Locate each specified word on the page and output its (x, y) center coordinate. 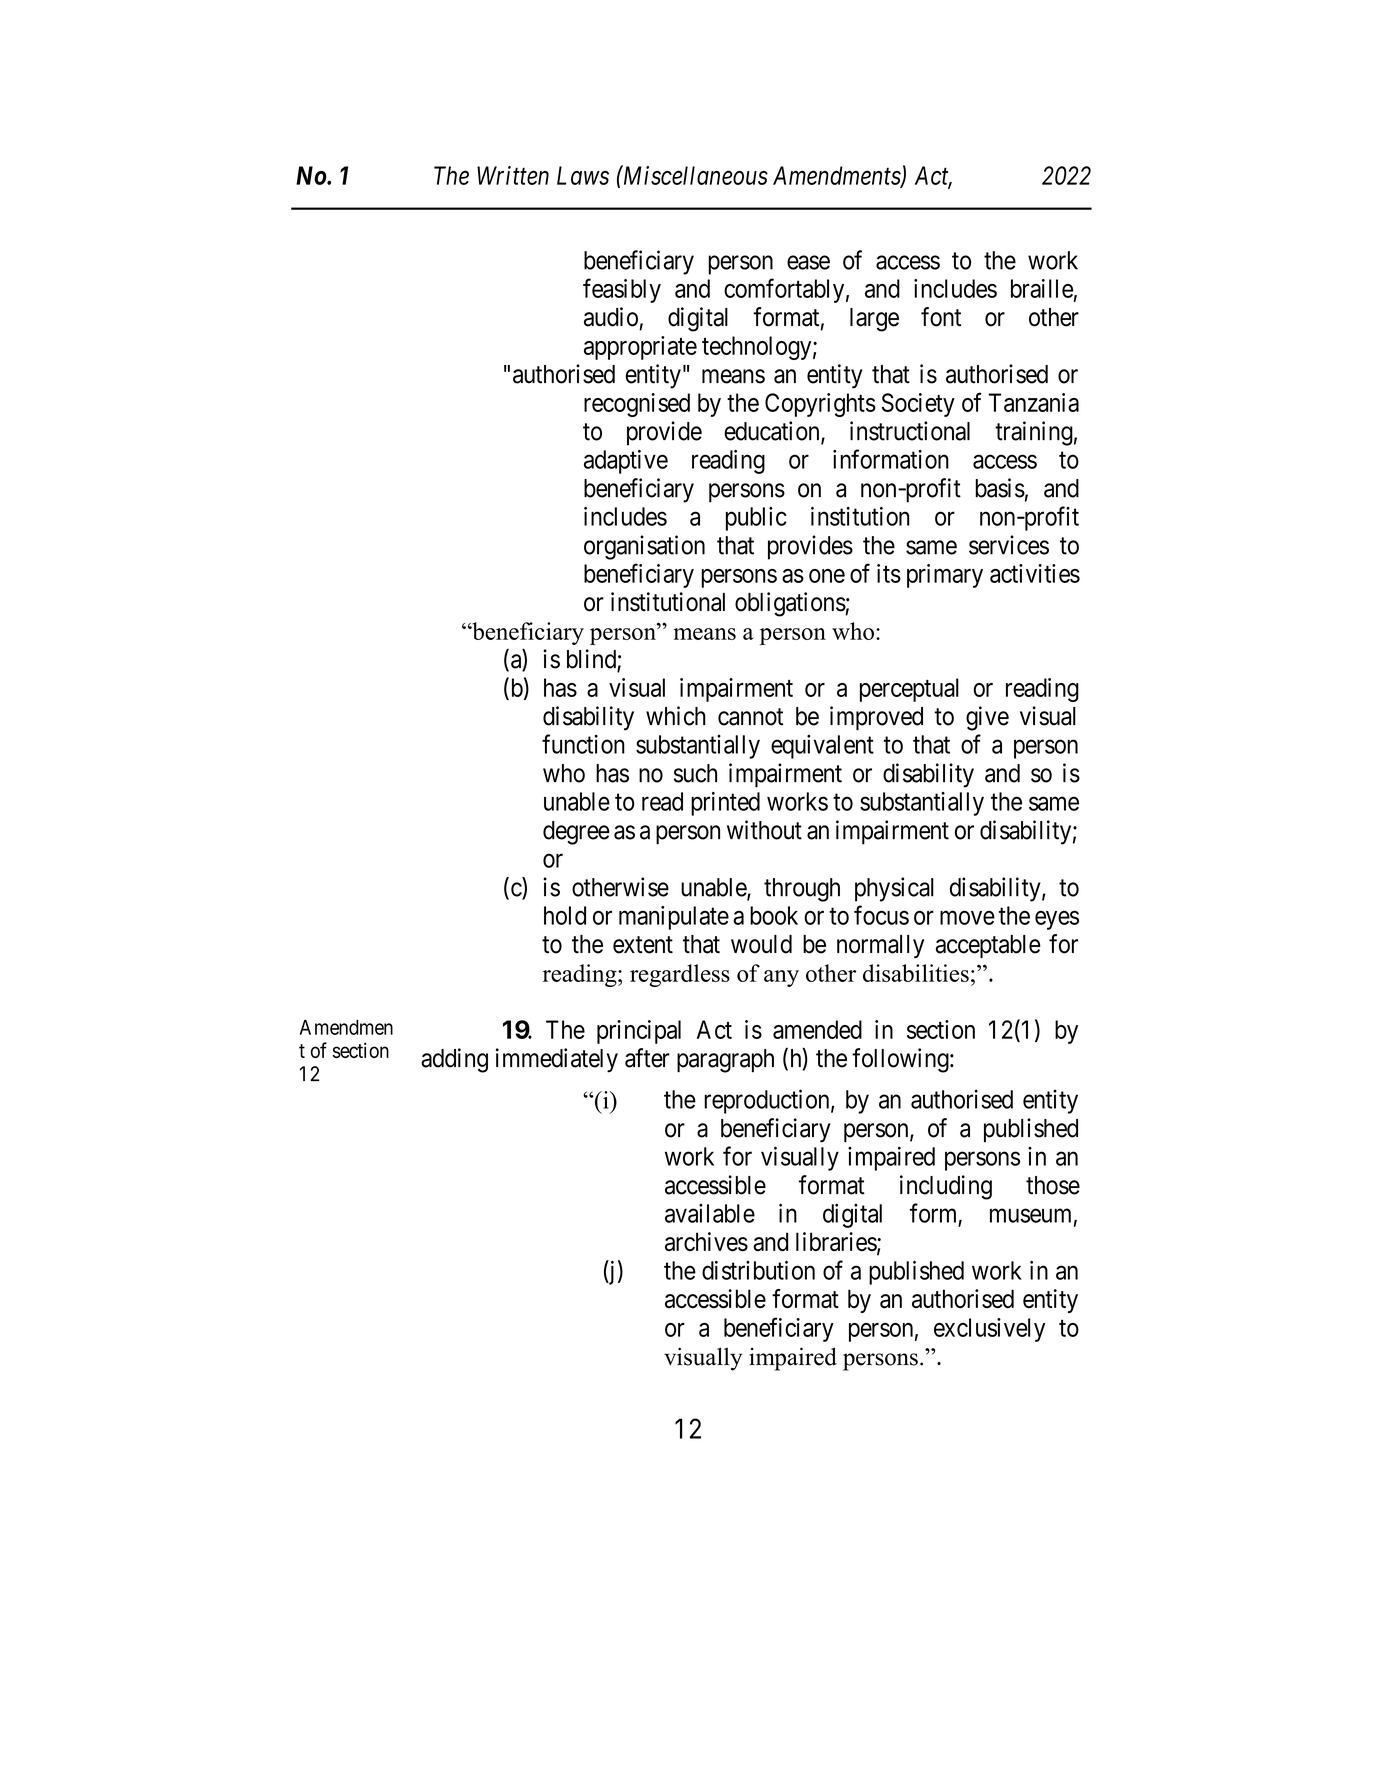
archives (706, 1241)
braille (1042, 288)
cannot (750, 717)
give (987, 718)
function (583, 744)
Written (513, 175)
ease (808, 262)
